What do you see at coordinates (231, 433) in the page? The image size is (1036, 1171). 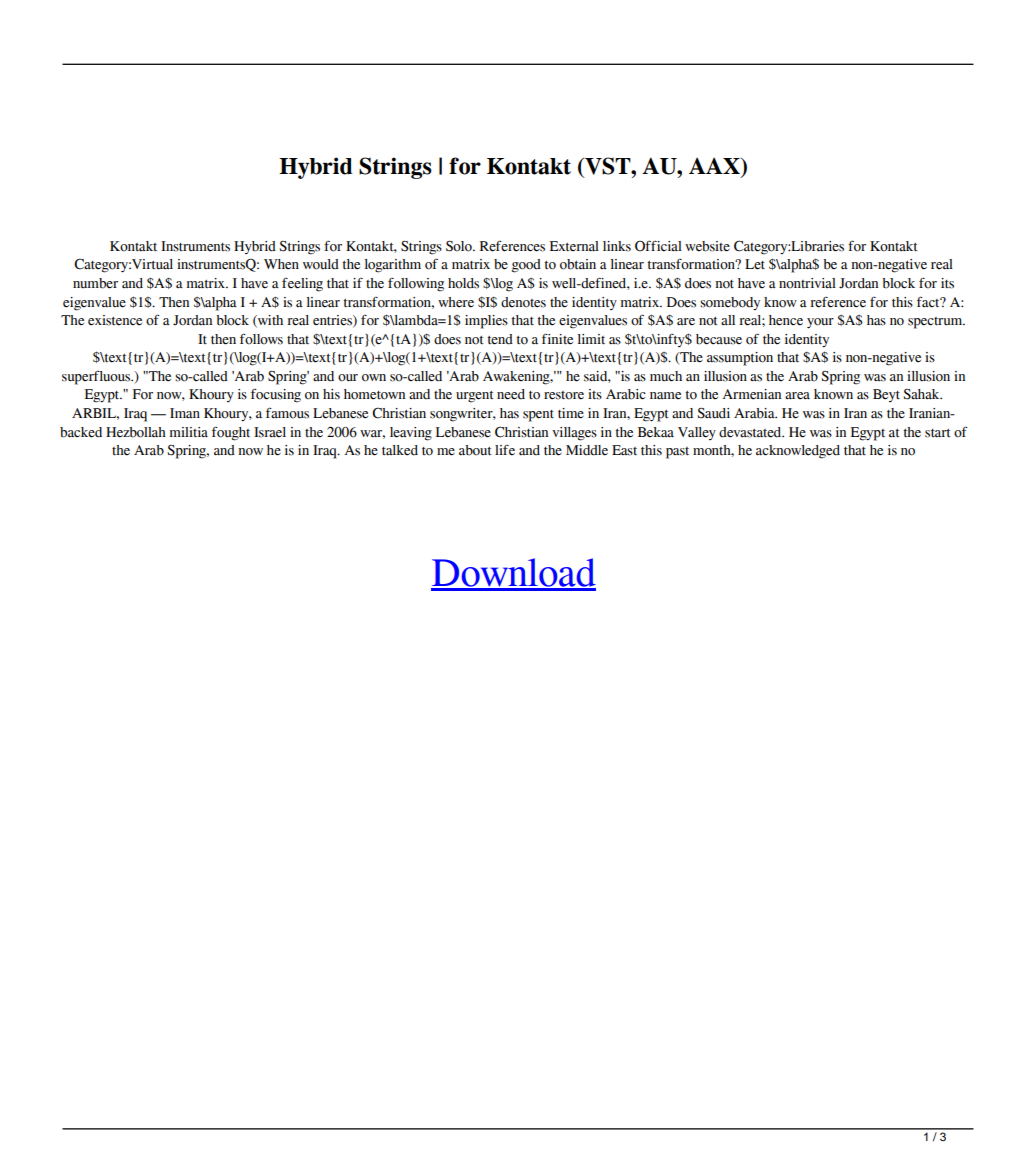 I see `fought` at bounding box center [231, 433].
